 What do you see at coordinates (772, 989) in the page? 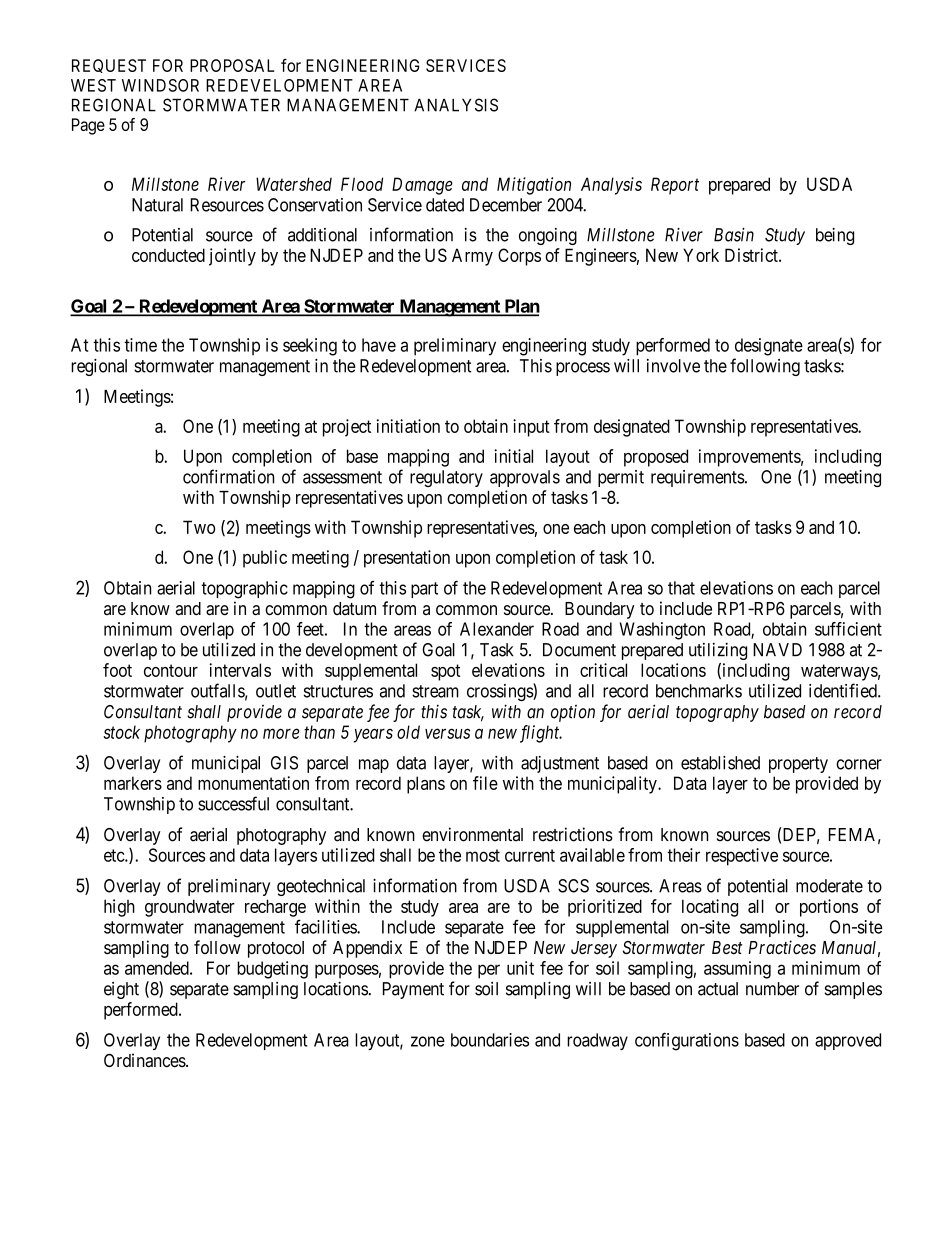
I see `number` at bounding box center [772, 989].
